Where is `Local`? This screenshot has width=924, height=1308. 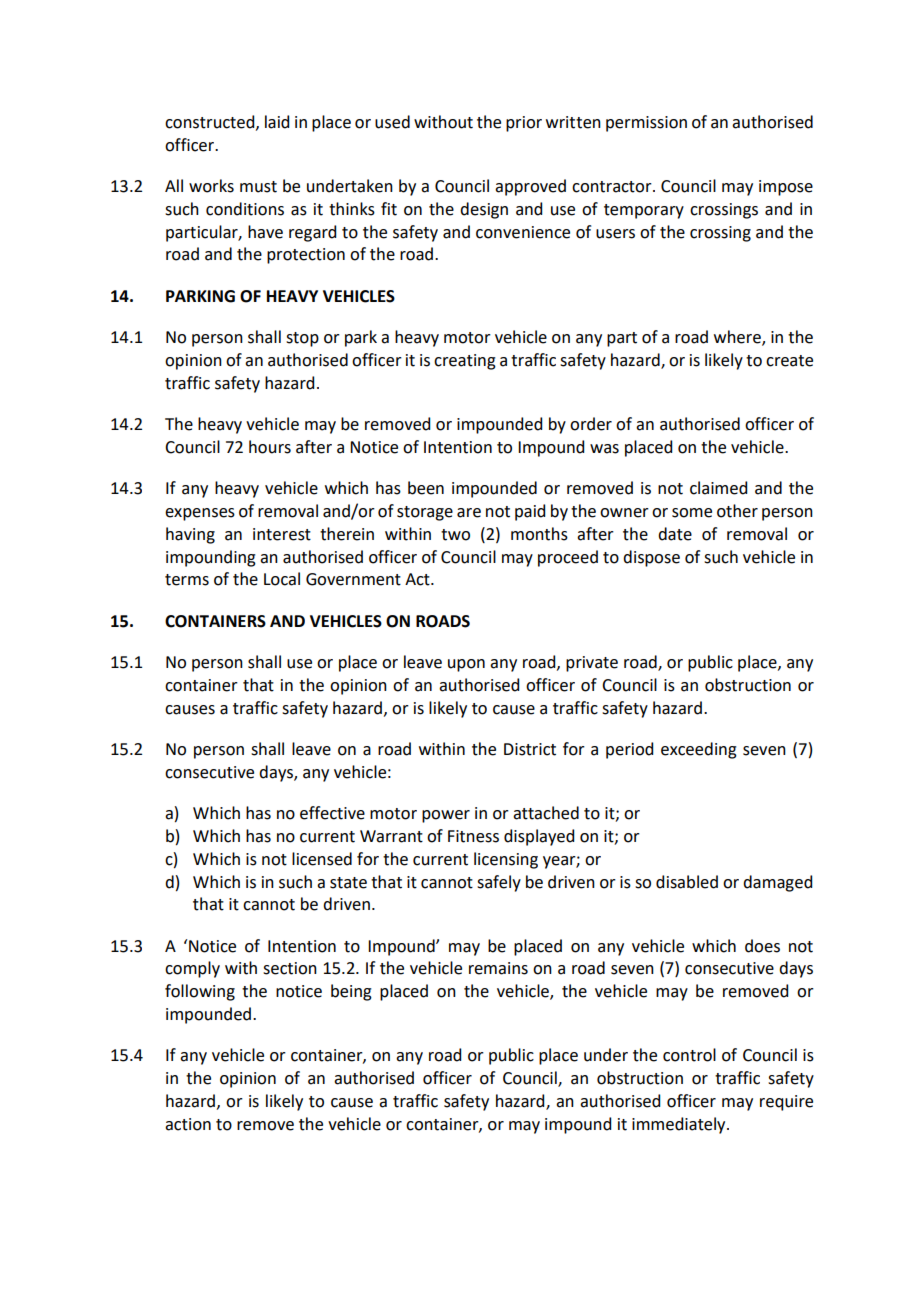 Local is located at coordinates (282, 579).
